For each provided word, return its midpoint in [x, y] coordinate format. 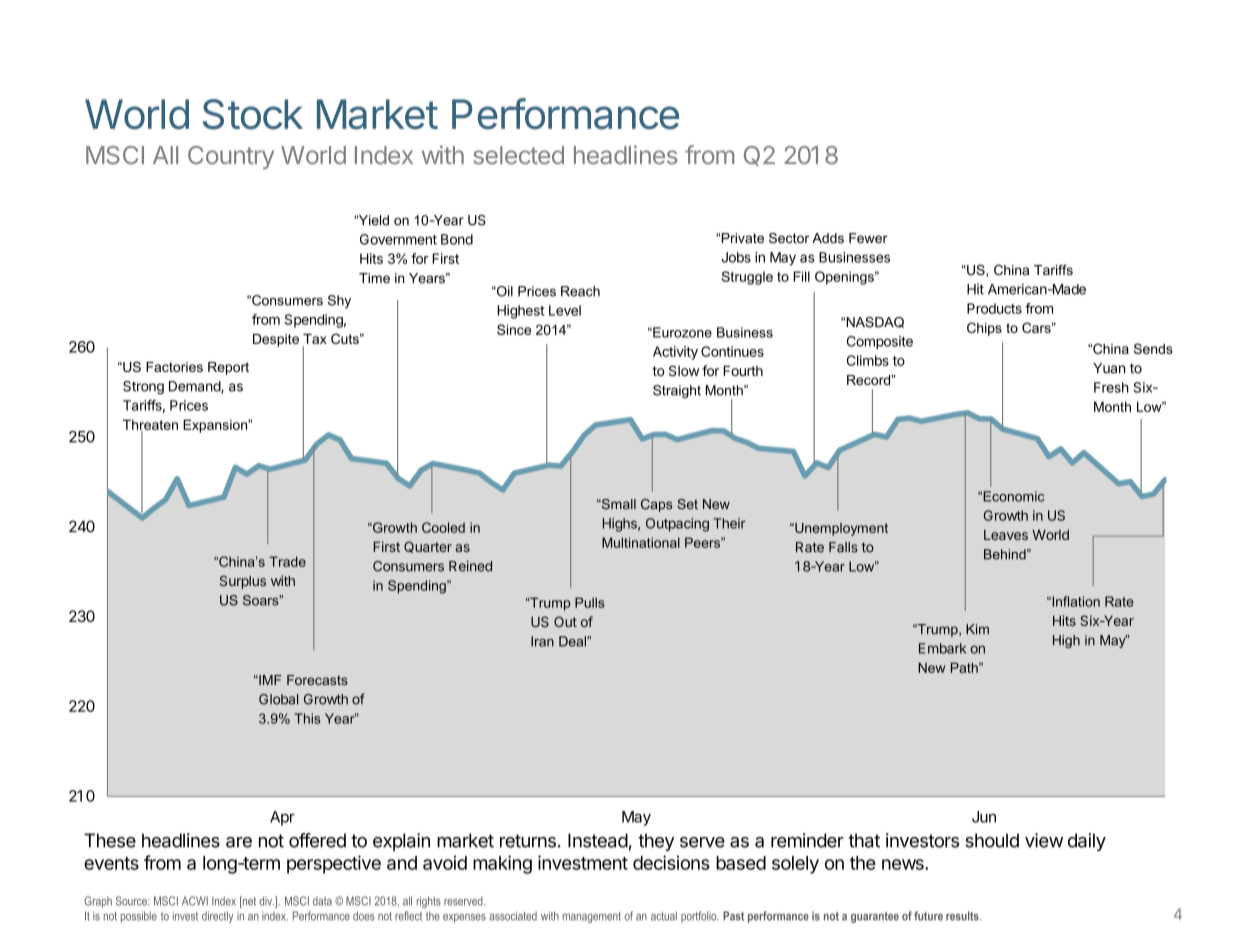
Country [231, 157]
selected [518, 155]
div [266, 901]
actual [664, 916]
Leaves [1006, 535]
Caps [656, 505]
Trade [287, 561]
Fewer [868, 238]
